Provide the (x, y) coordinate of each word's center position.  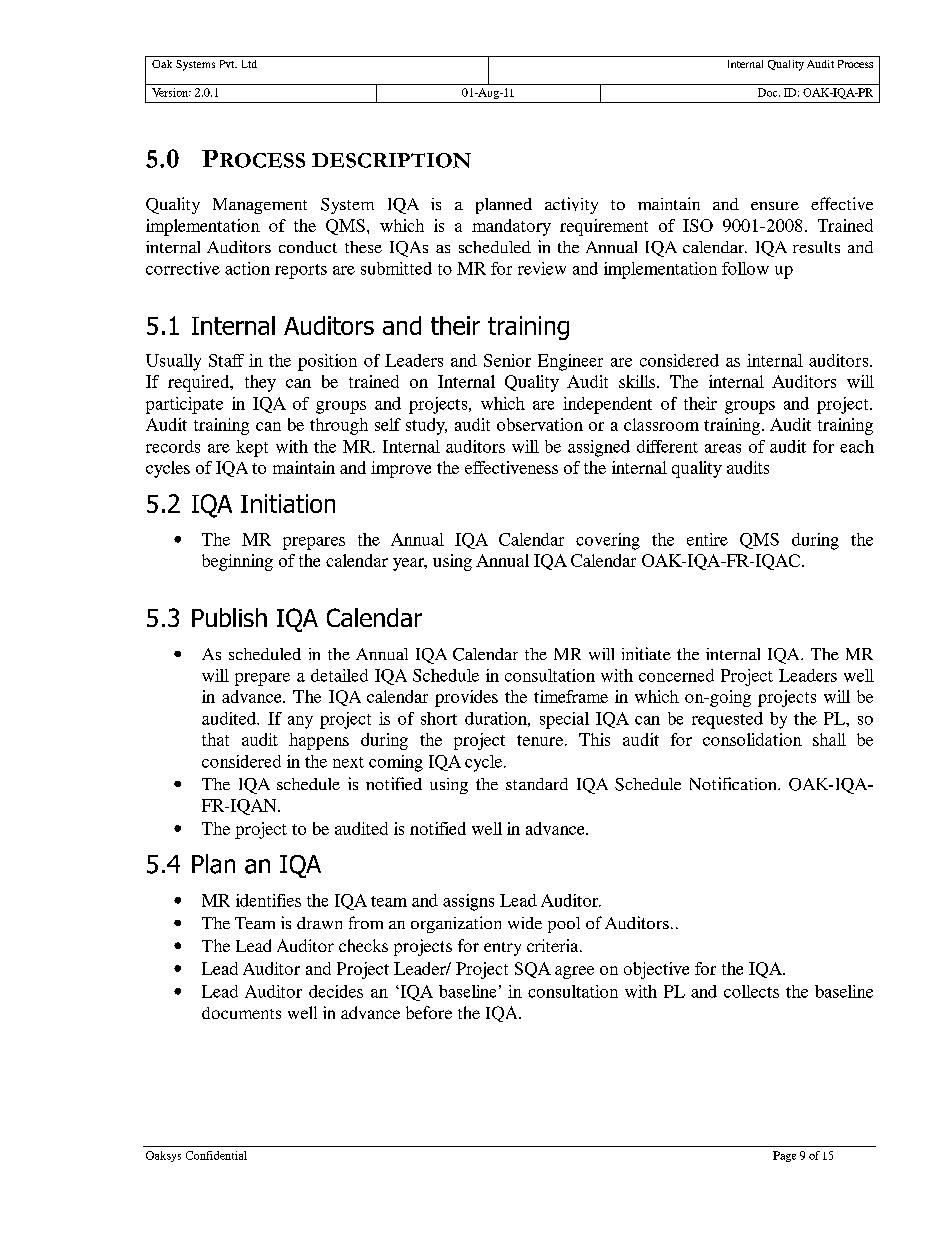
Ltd (249, 64)
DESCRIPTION (391, 160)
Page (784, 1156)
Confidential (216, 1155)
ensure (775, 206)
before (429, 1012)
